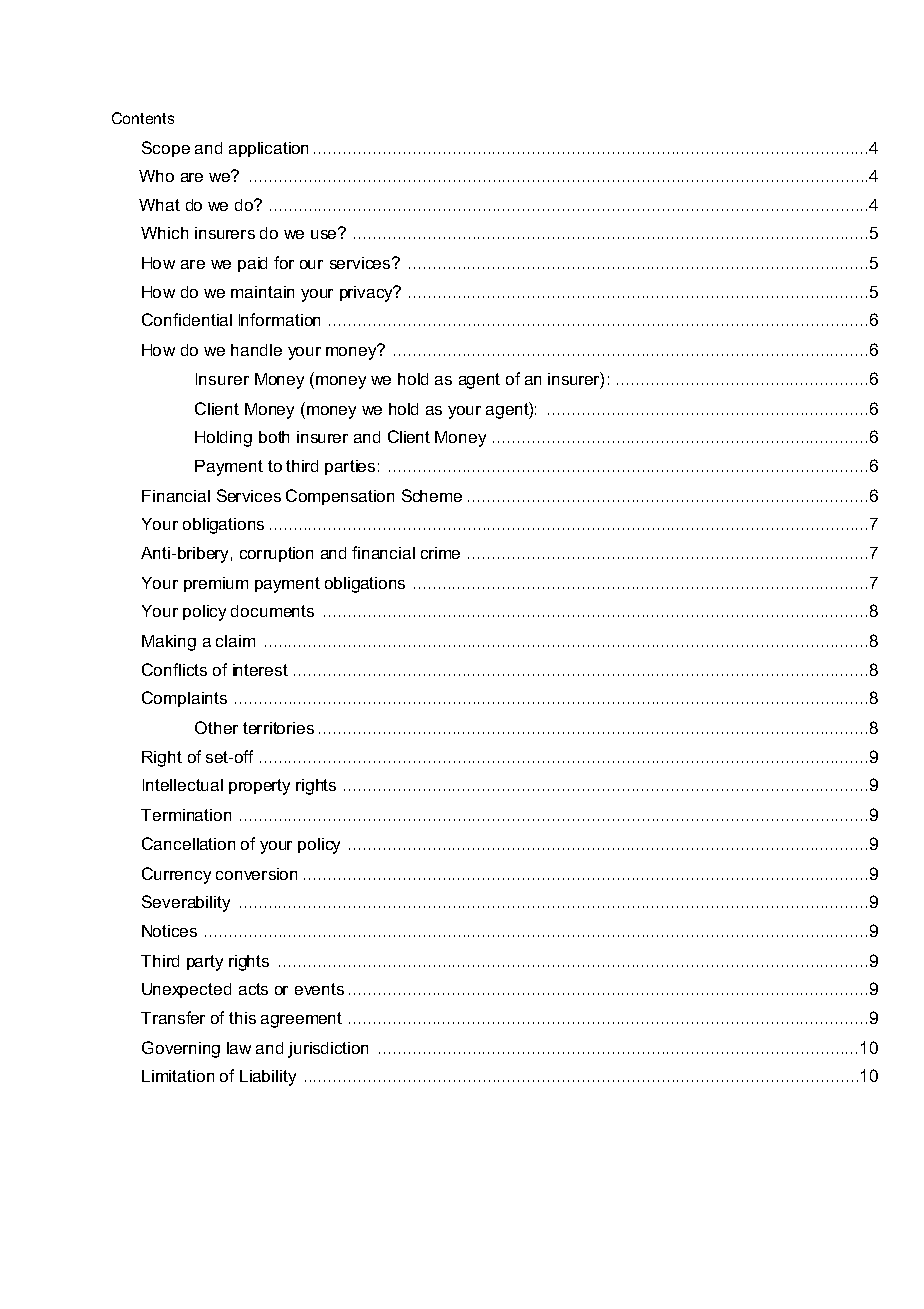  What do you see at coordinates (328, 1050) in the screenshot?
I see `jurisdiction` at bounding box center [328, 1050].
